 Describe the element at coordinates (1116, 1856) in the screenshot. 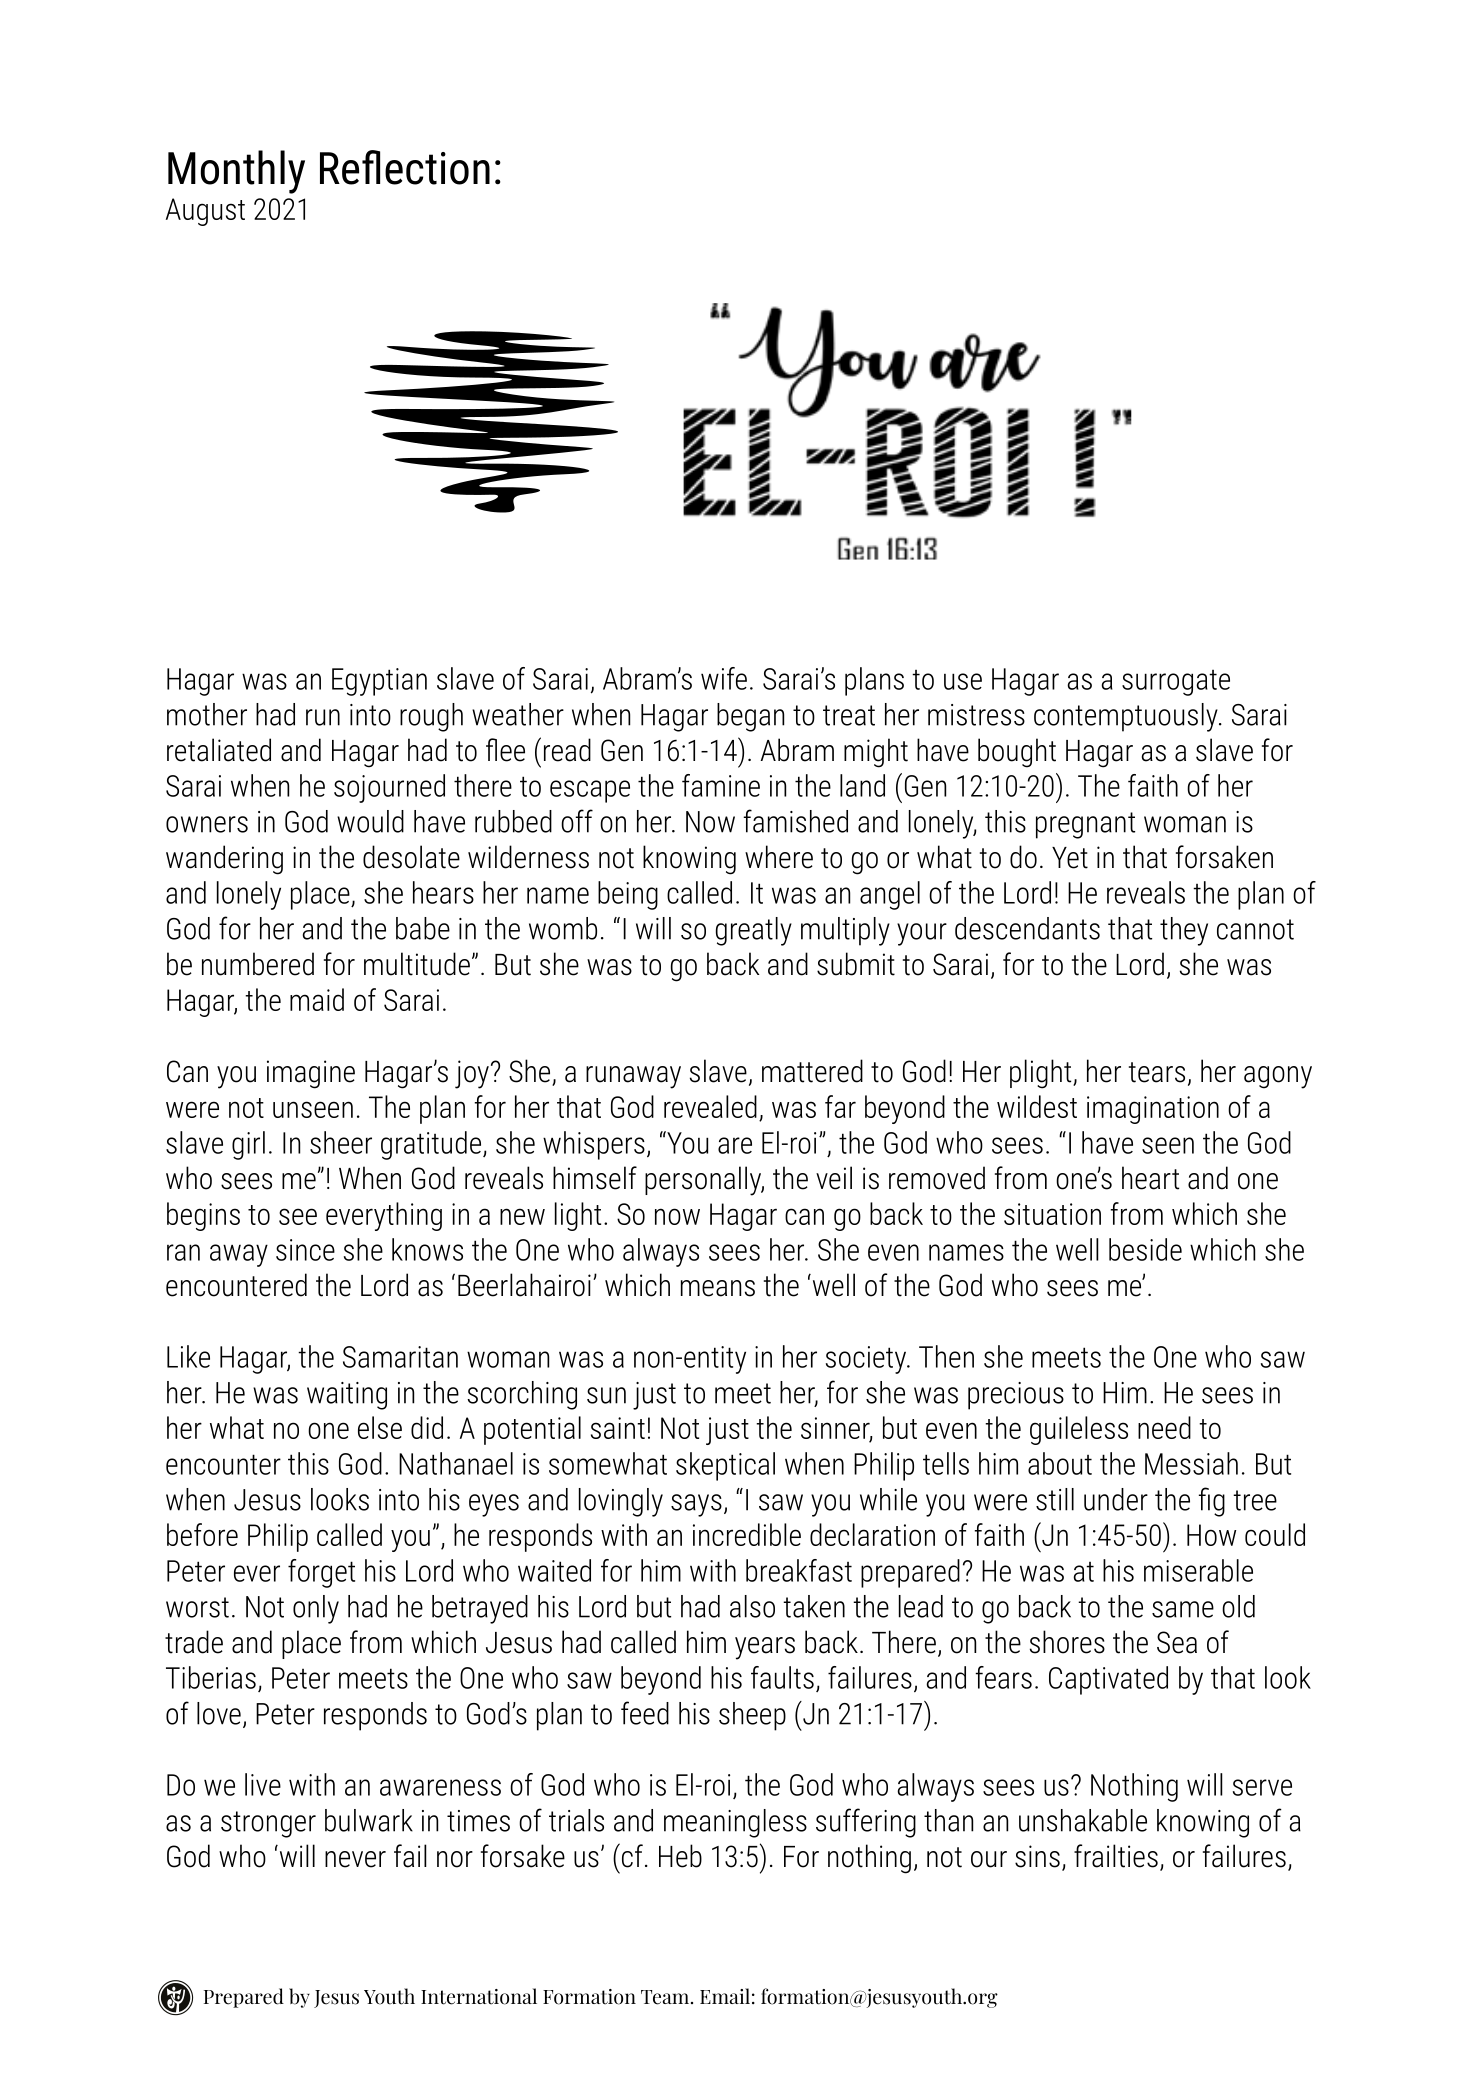

I see `frailties` at that location.
